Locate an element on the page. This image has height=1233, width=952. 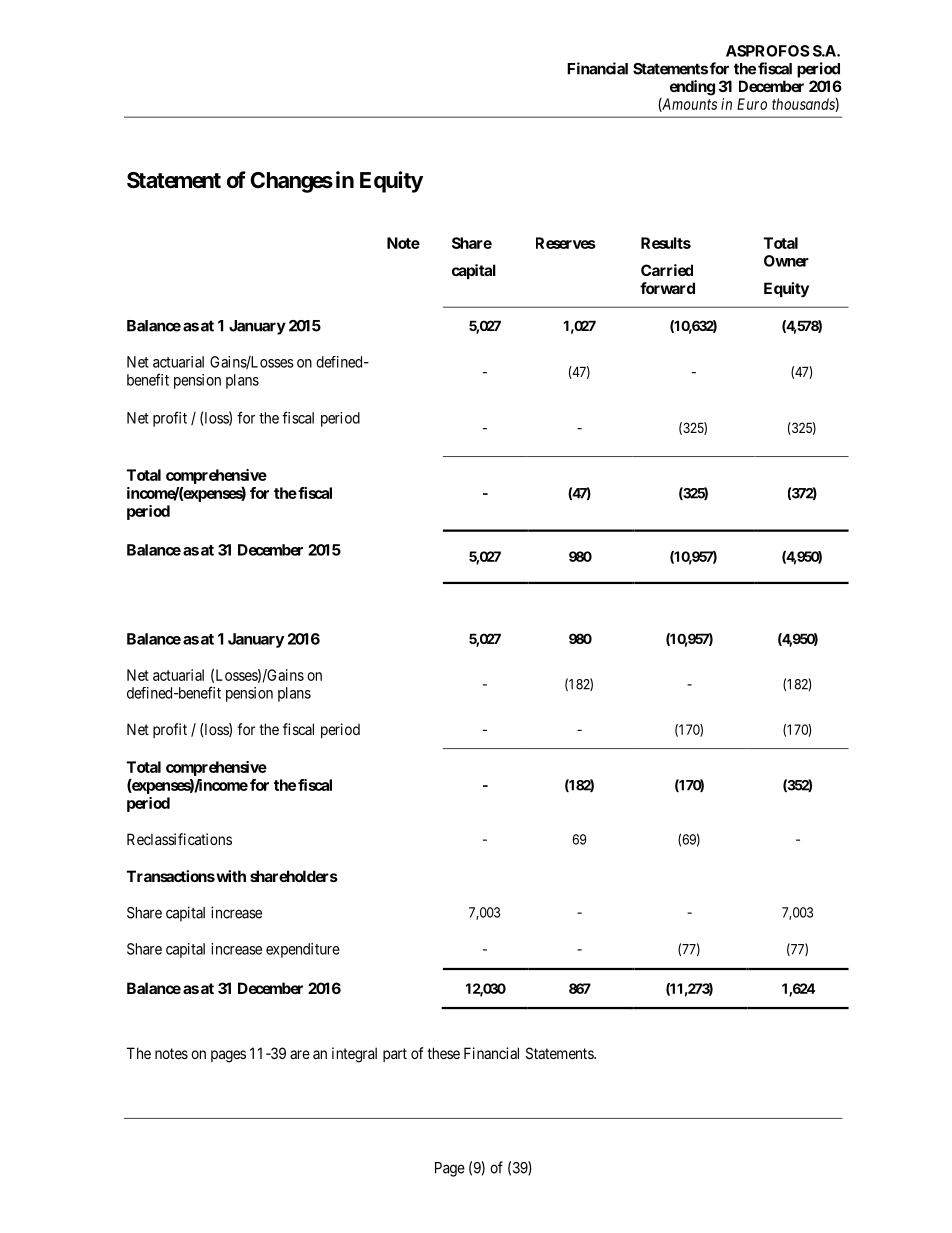
Carried is located at coordinates (667, 270).
